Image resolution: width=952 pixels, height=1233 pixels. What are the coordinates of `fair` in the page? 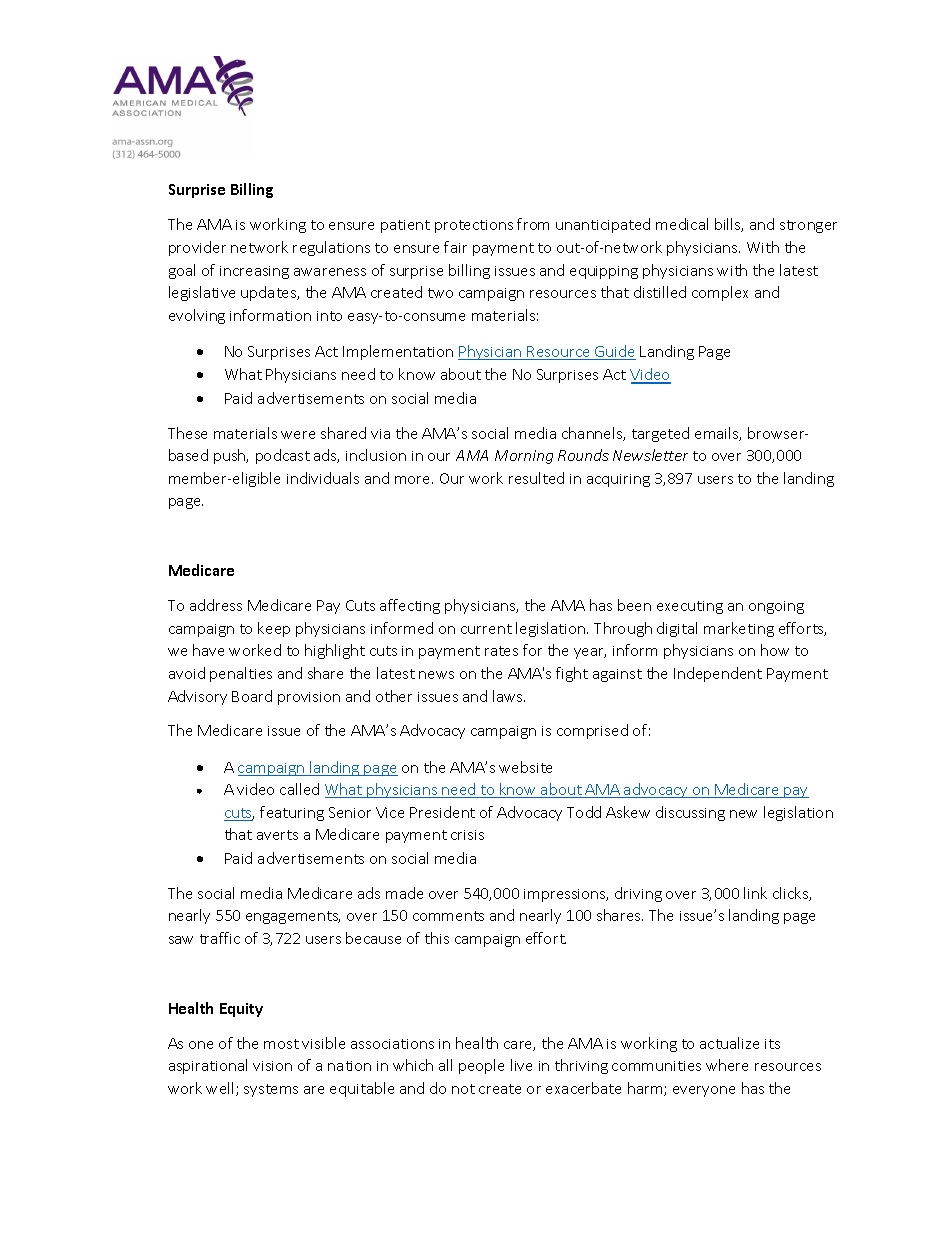 It's located at (455, 247).
